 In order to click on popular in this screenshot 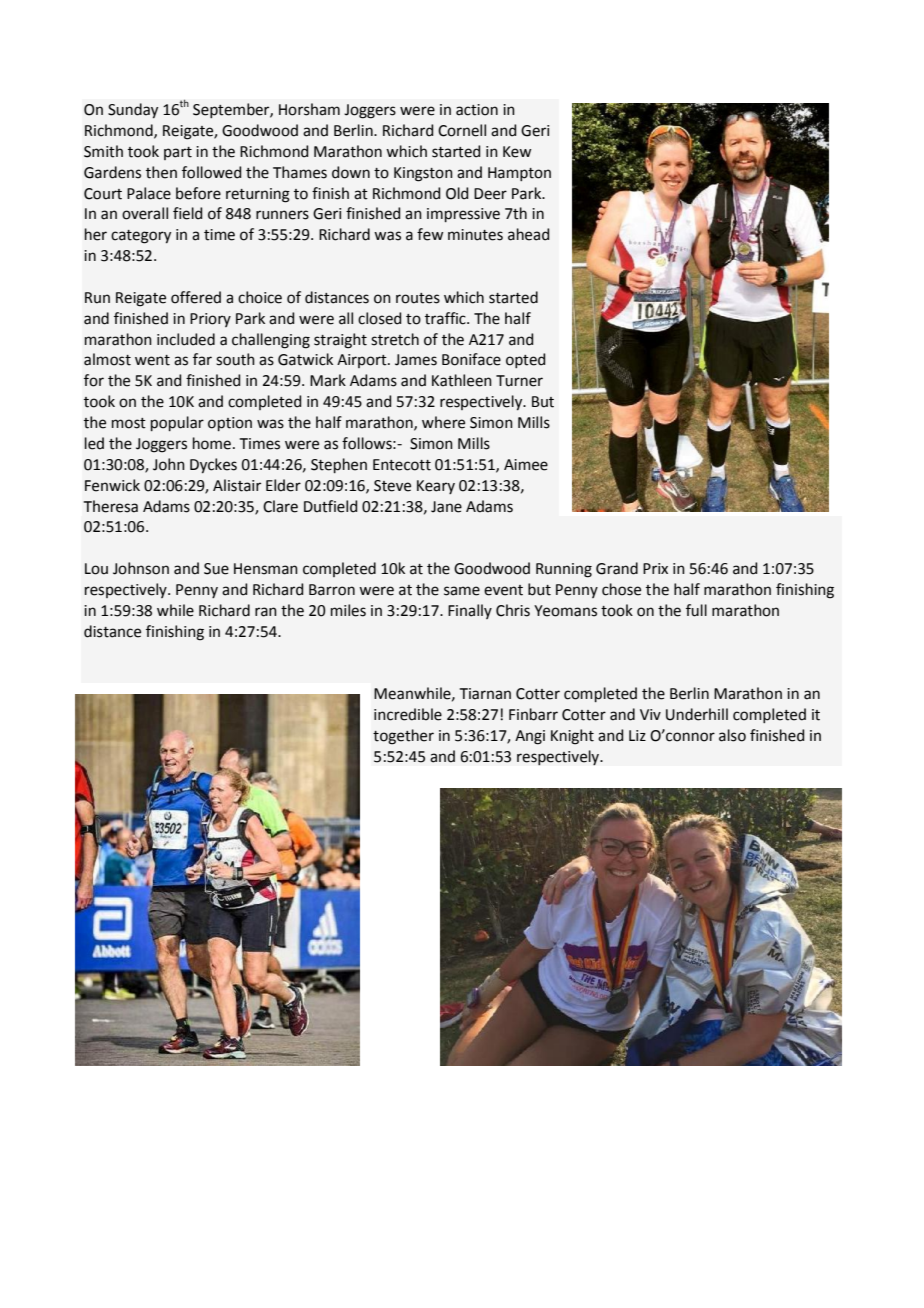, I will do `click(177, 423)`.
